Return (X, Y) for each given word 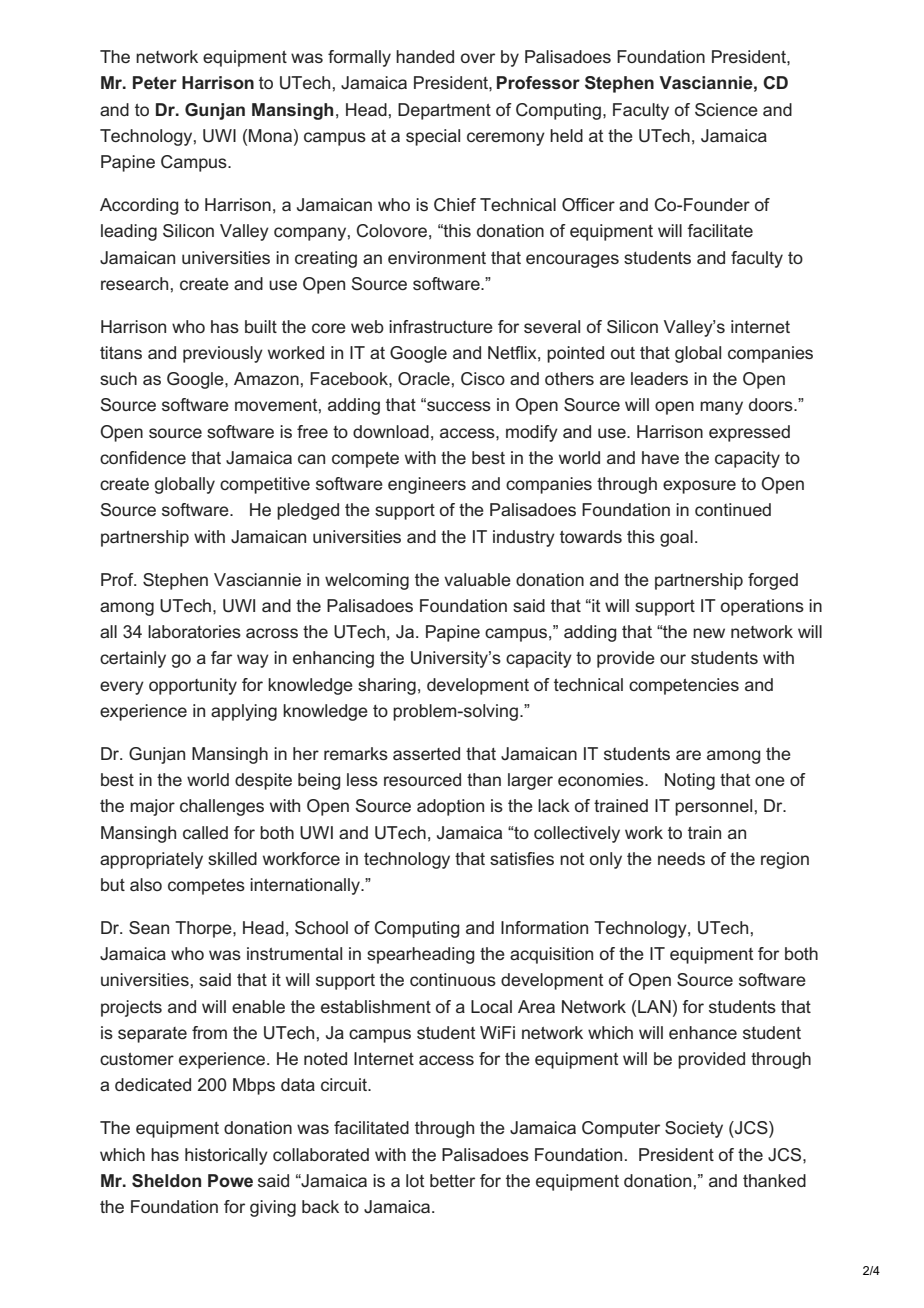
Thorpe (204, 929)
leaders (659, 378)
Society (694, 1129)
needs (681, 858)
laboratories (194, 631)
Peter (155, 82)
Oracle (424, 379)
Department (444, 111)
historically (226, 1156)
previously (223, 354)
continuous (453, 979)
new (709, 633)
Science (726, 110)
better (452, 1180)
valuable (477, 579)
